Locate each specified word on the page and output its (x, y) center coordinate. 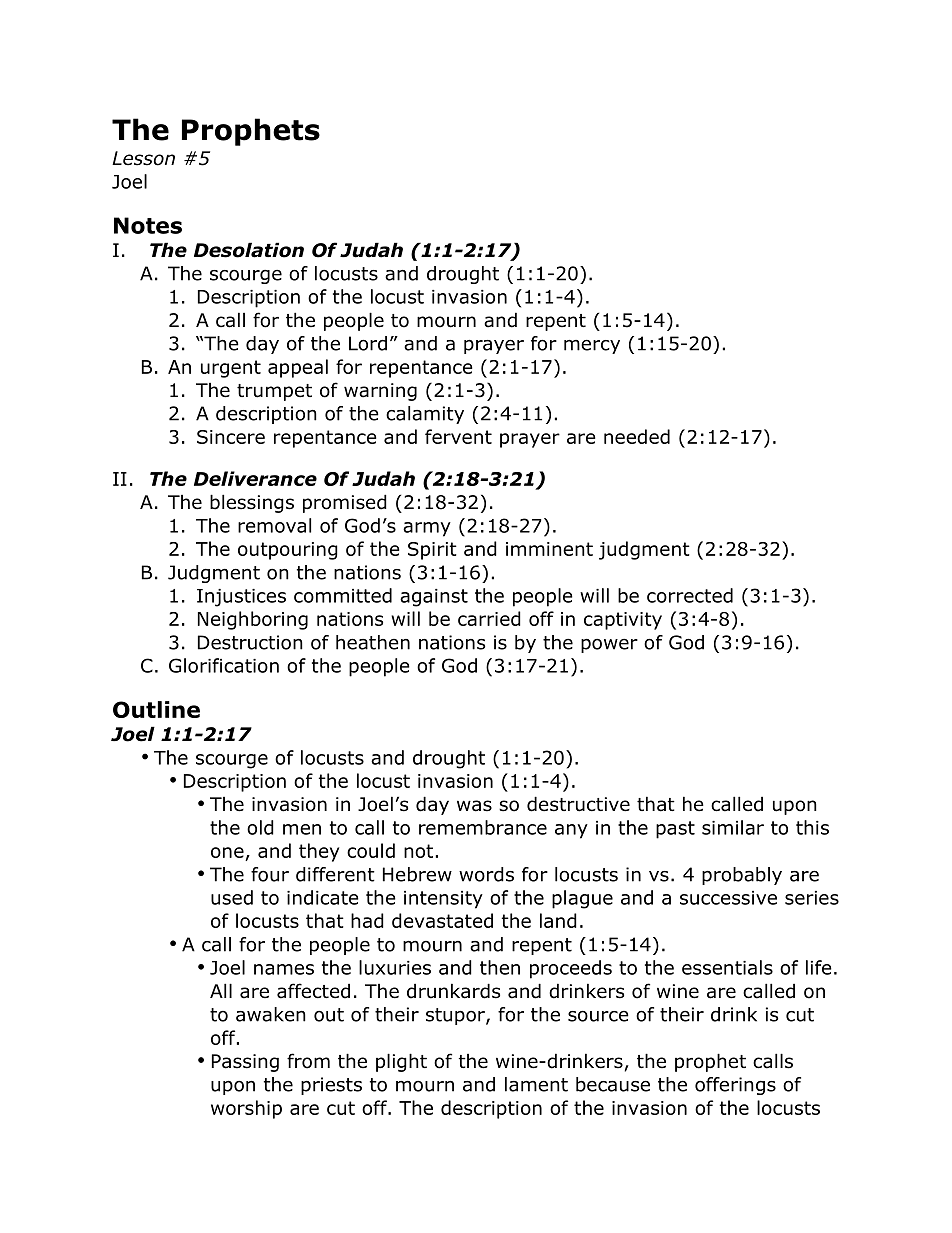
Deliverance (255, 478)
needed (637, 436)
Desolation (249, 250)
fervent (458, 436)
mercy (592, 346)
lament (536, 1084)
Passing (245, 1063)
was (474, 806)
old (260, 827)
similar (733, 827)
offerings (735, 1086)
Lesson (143, 158)
